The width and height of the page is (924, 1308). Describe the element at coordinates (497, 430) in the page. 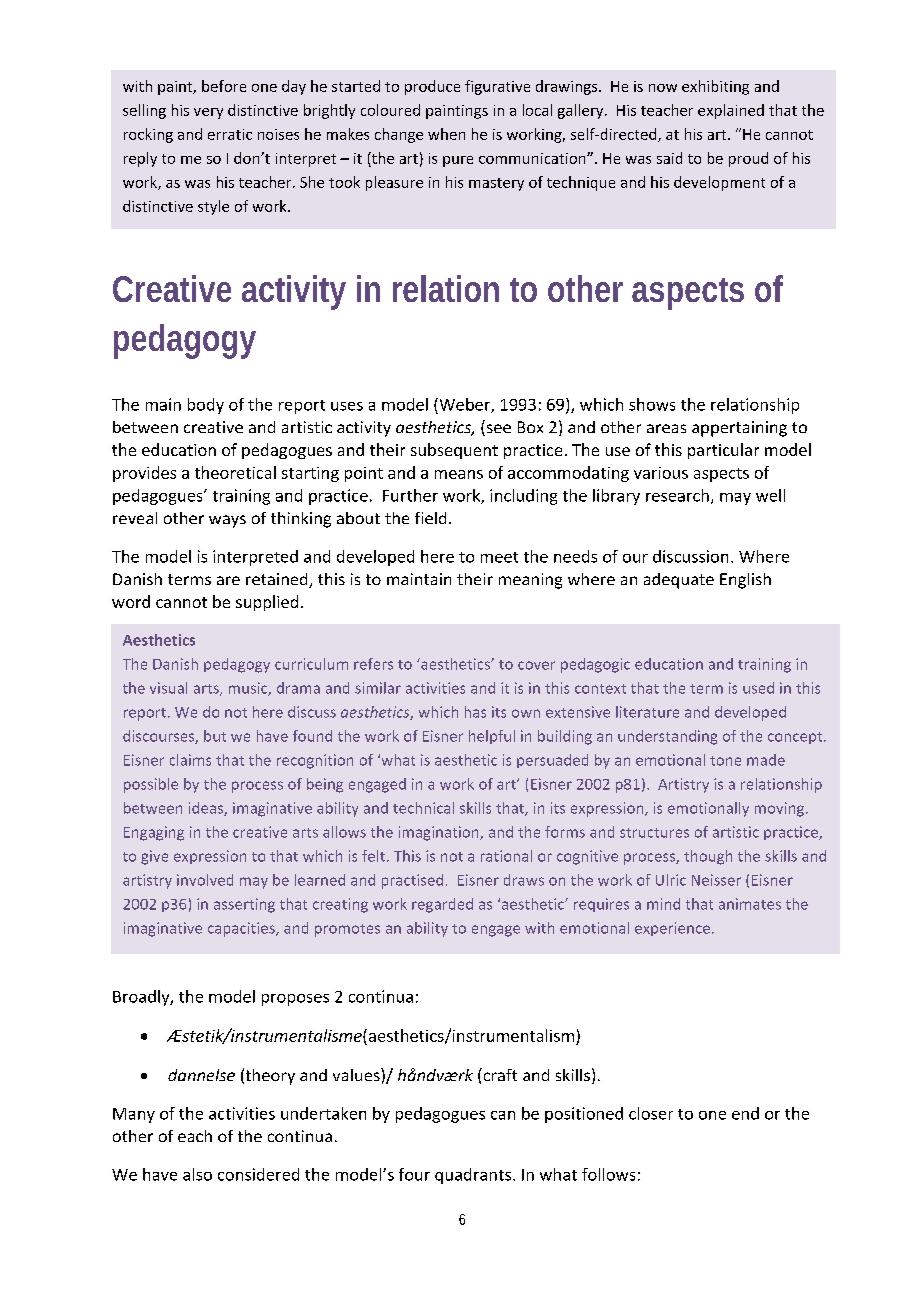

I see `see` at that location.
